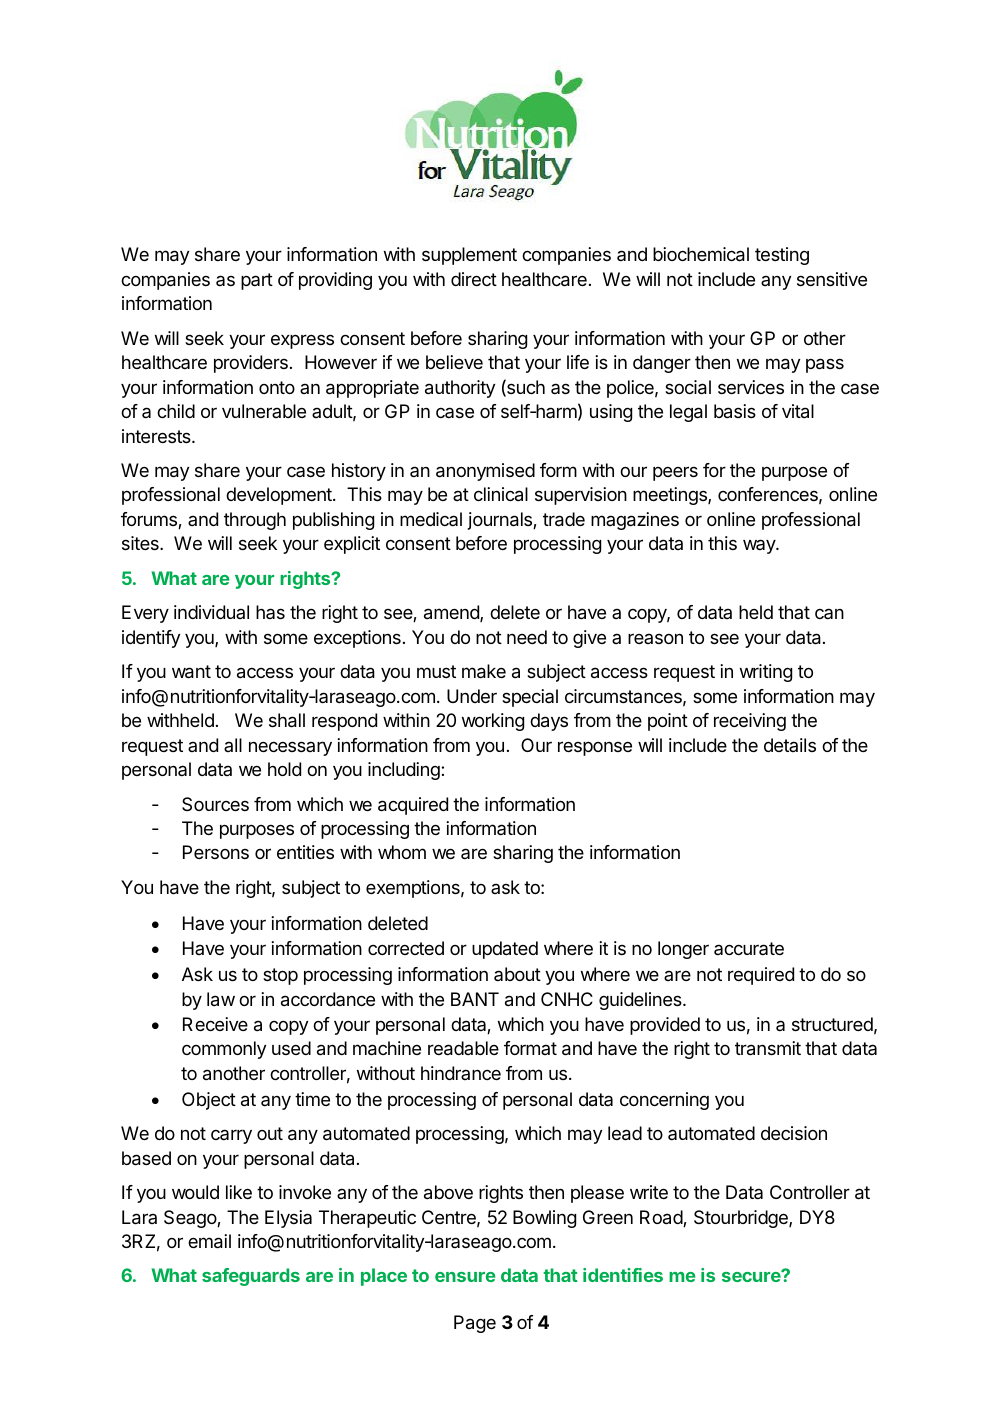 The height and width of the document is (1414, 1000). Describe the element at coordinates (465, 1277) in the document. I see `ensure` at that location.
